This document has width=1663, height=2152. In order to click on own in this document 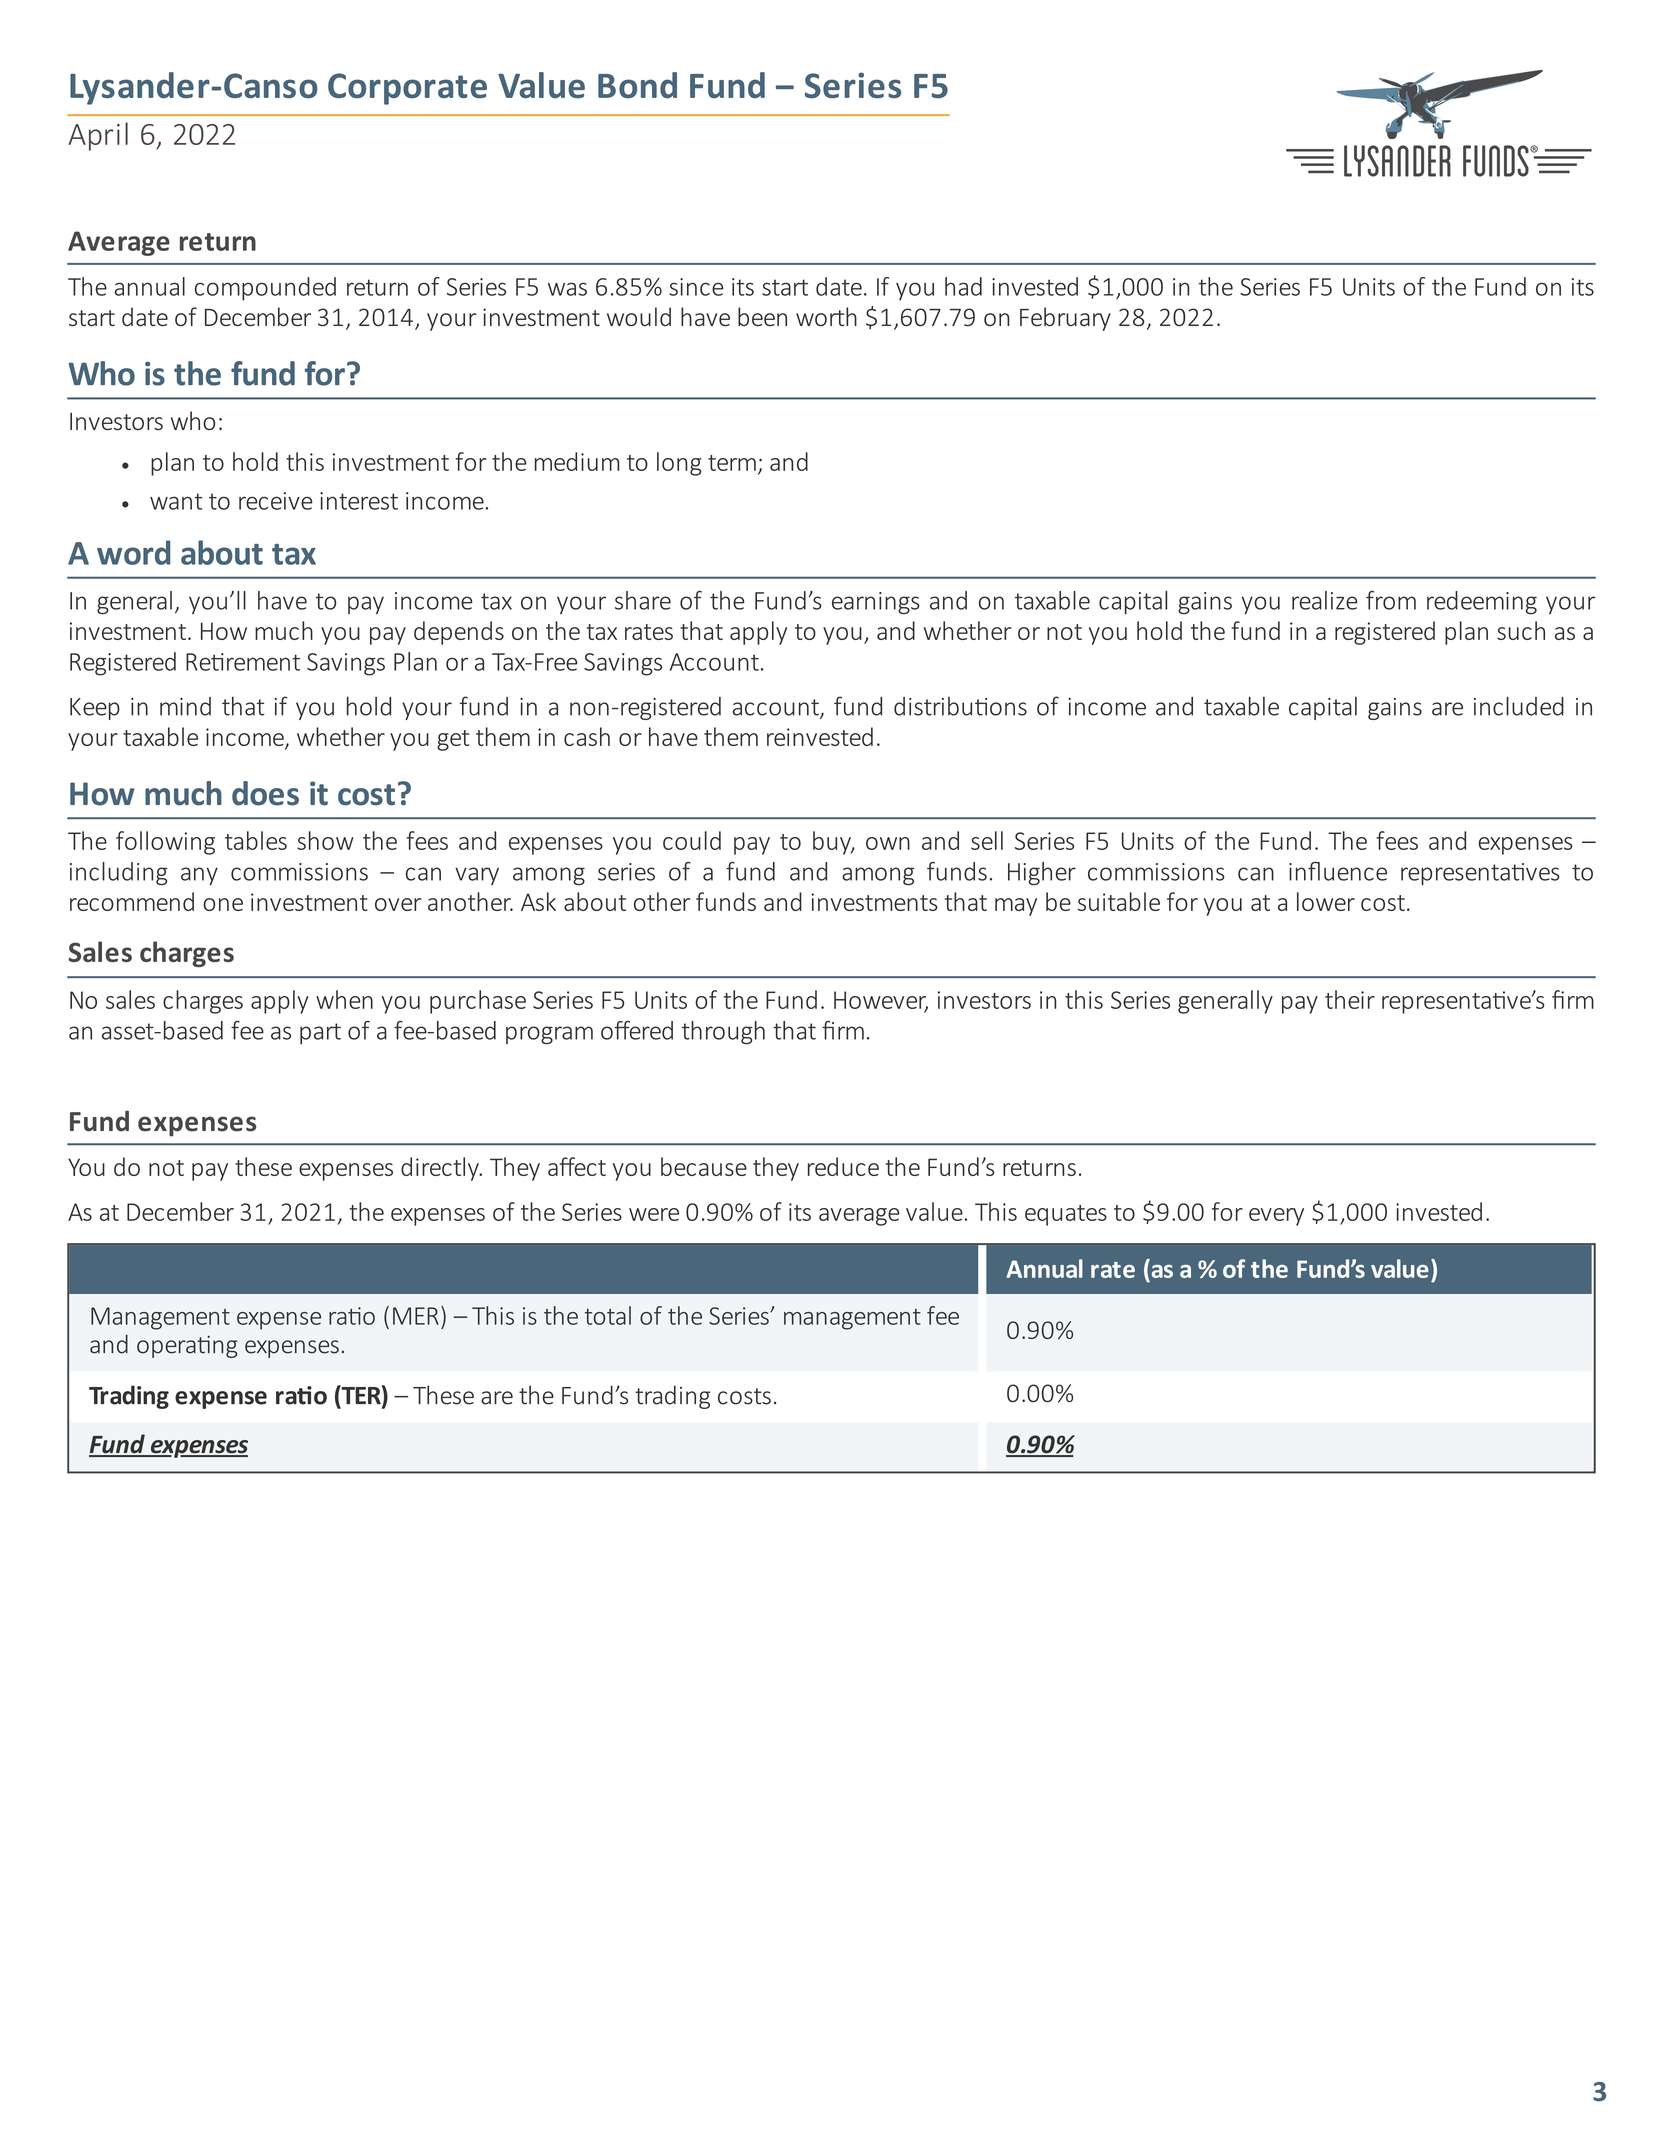, I will do `click(888, 843)`.
